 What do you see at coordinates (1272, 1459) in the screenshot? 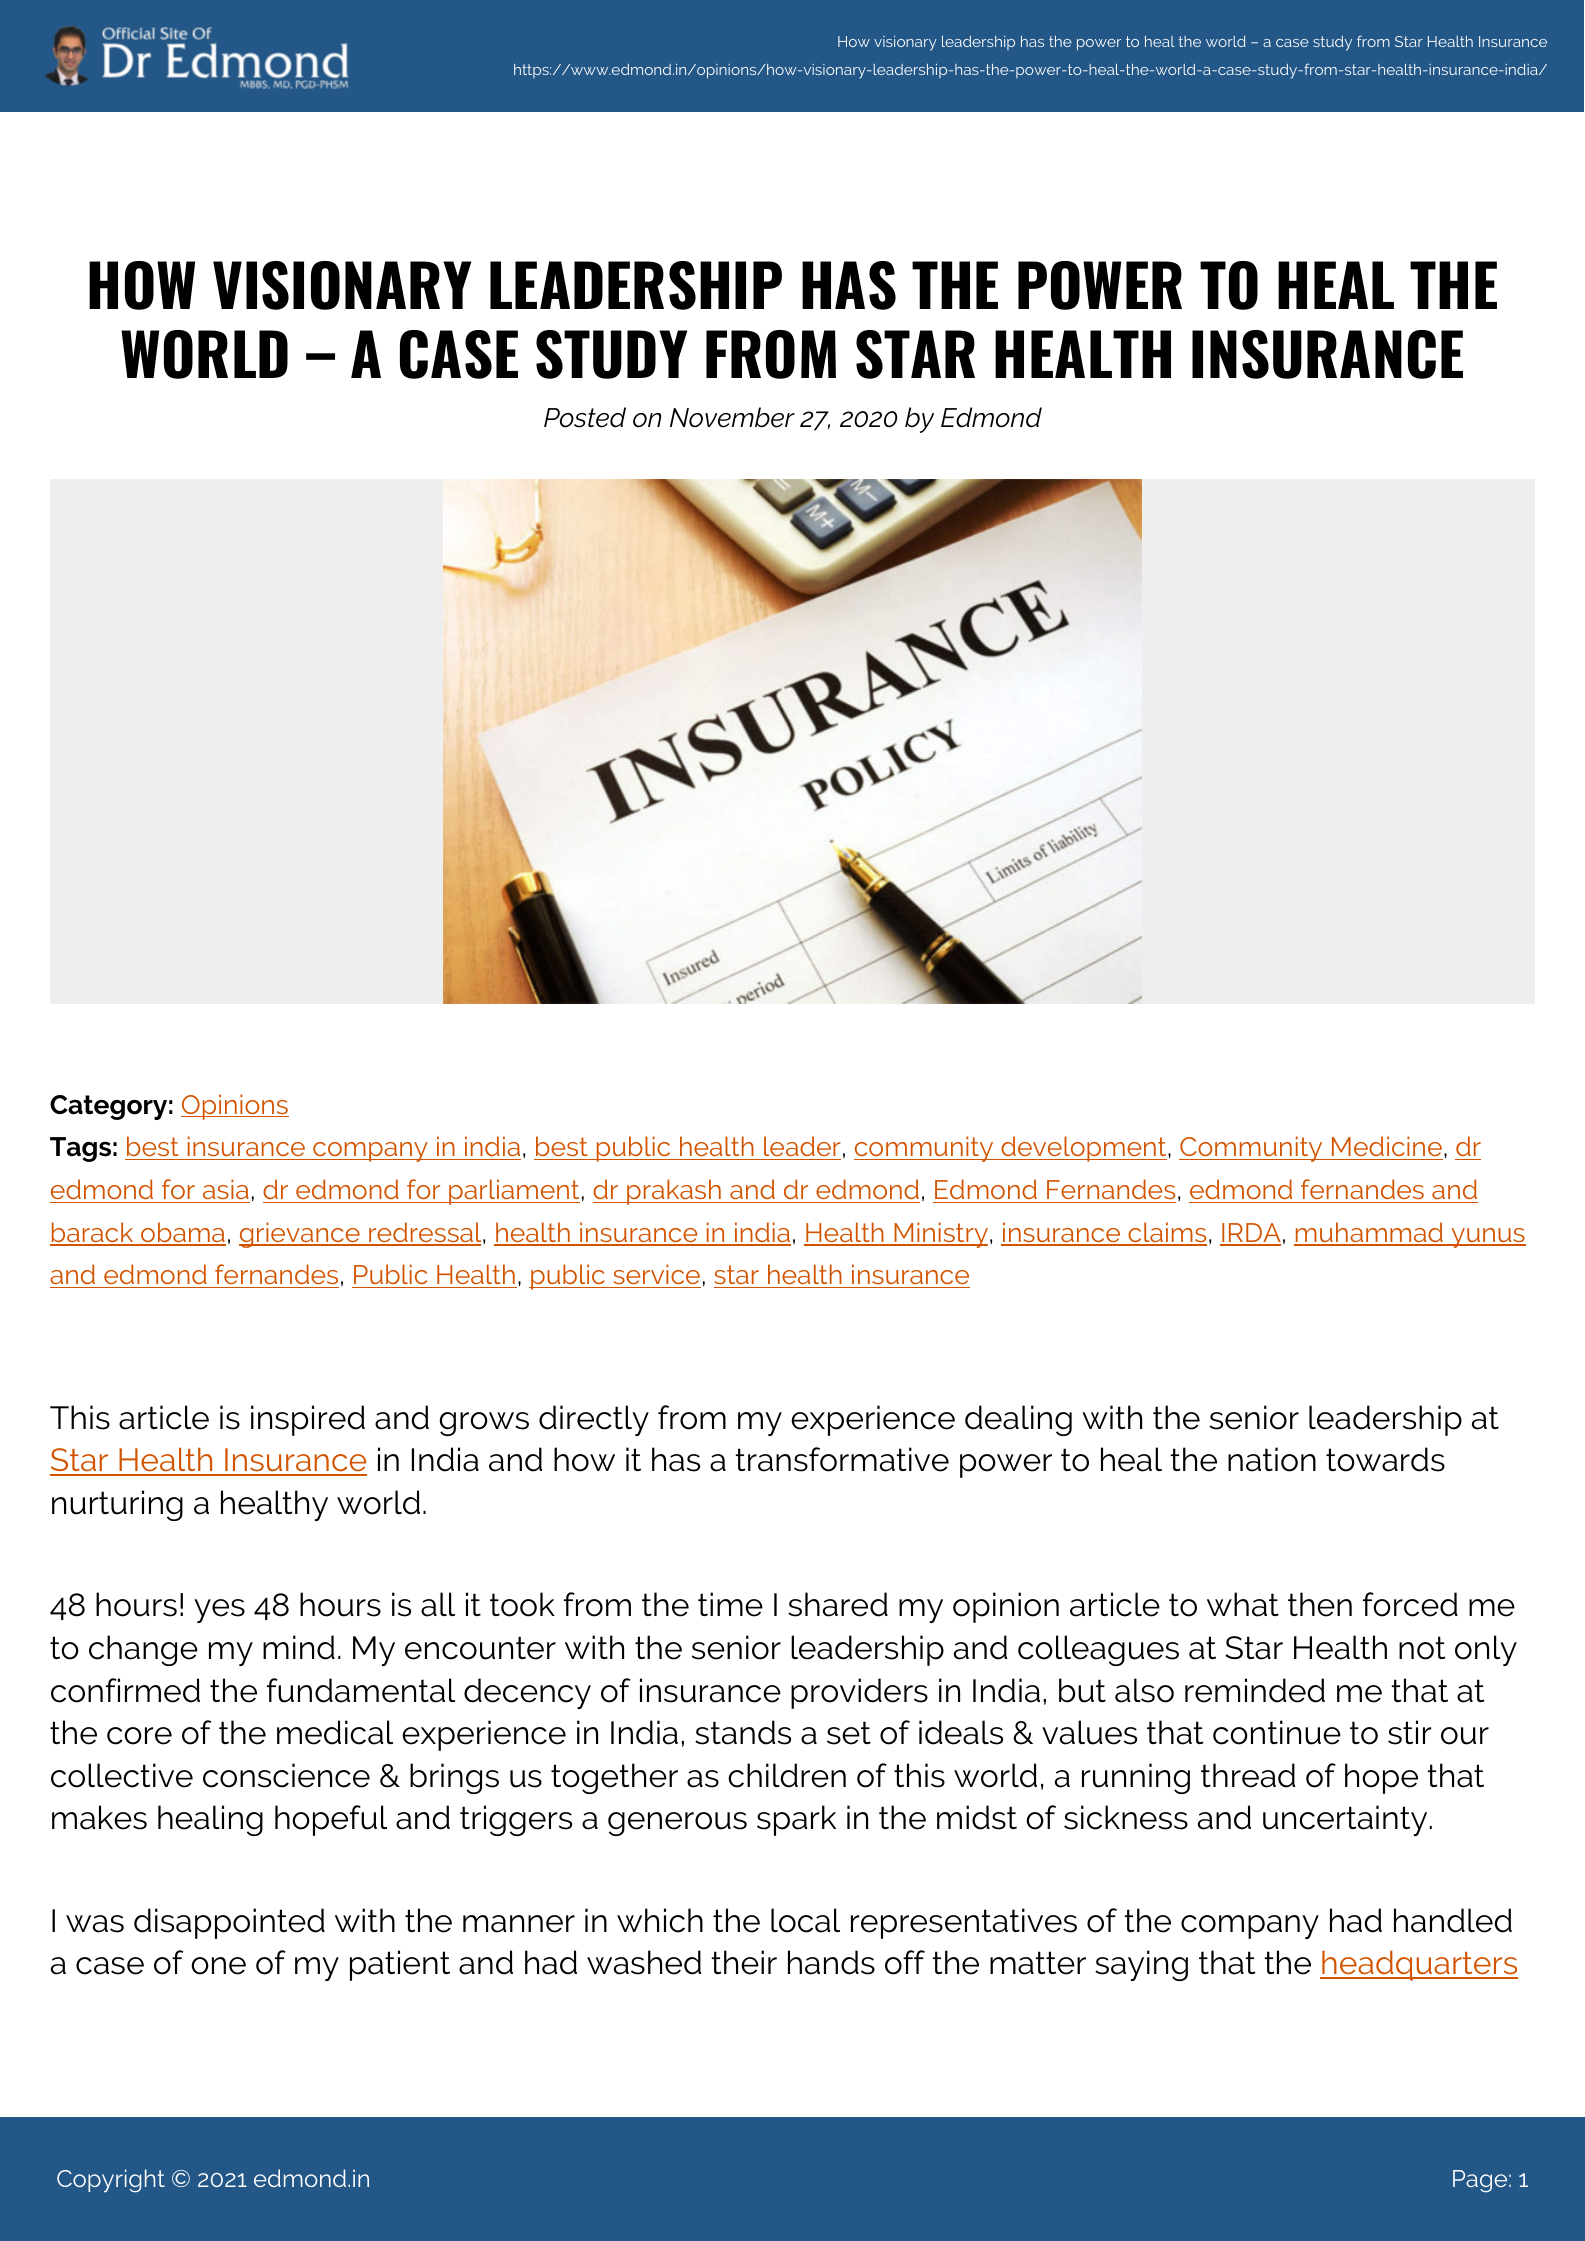
I see `nation` at bounding box center [1272, 1459].
